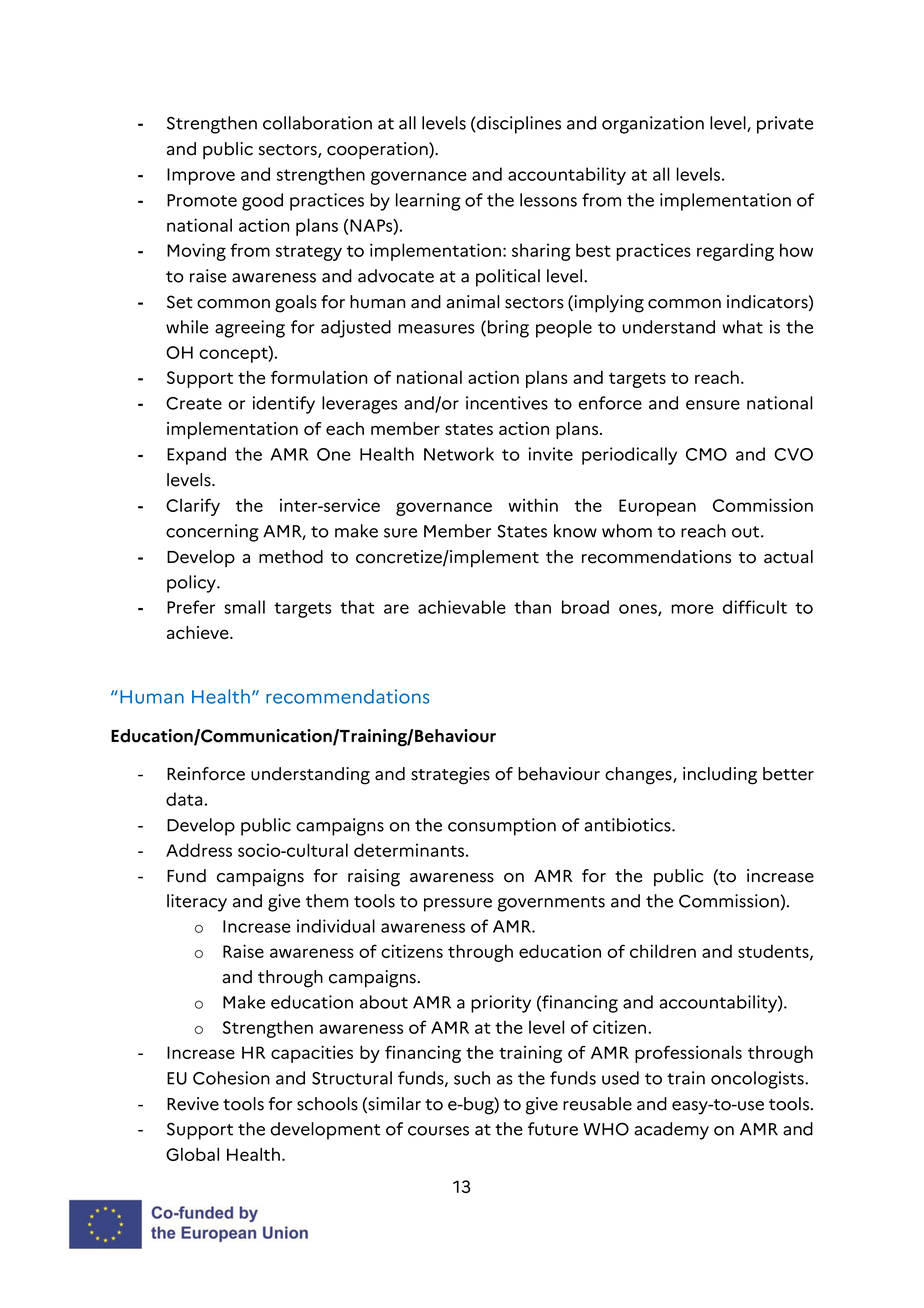 The width and height of the document is (924, 1308). I want to click on good, so click(262, 202).
